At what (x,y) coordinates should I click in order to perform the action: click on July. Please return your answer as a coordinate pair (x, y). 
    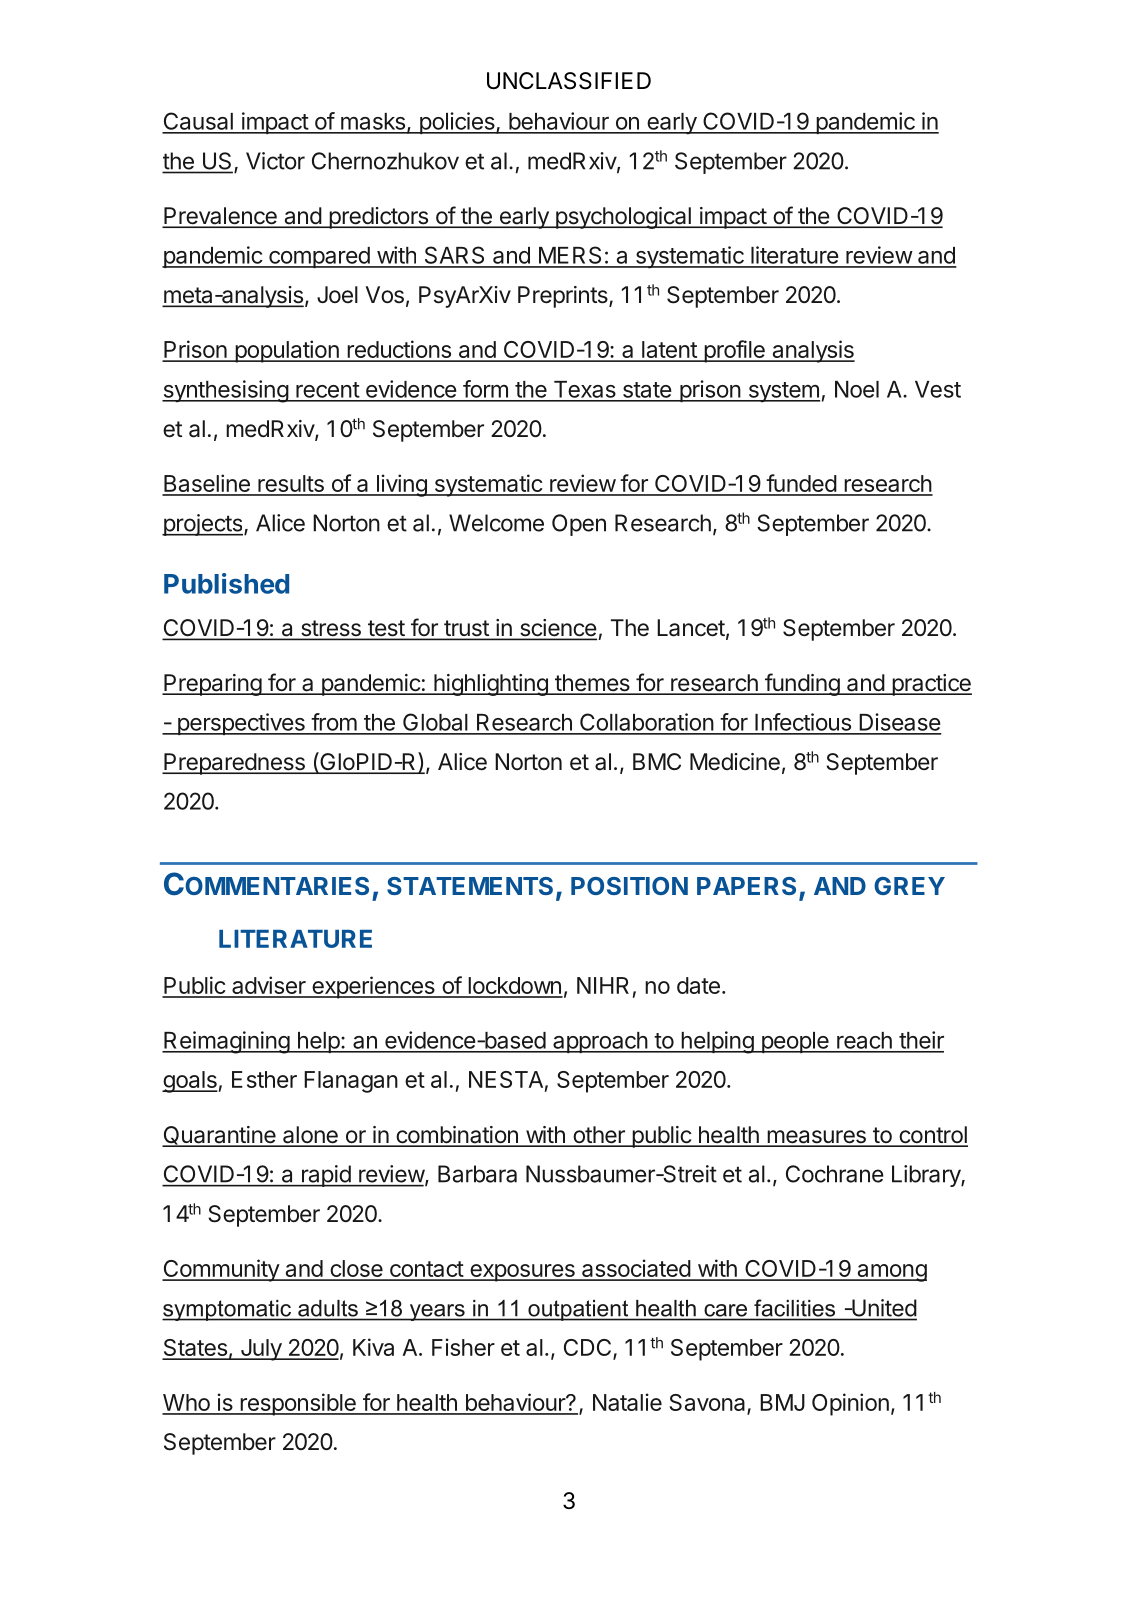
    Looking at the image, I should click on (260, 1350).
